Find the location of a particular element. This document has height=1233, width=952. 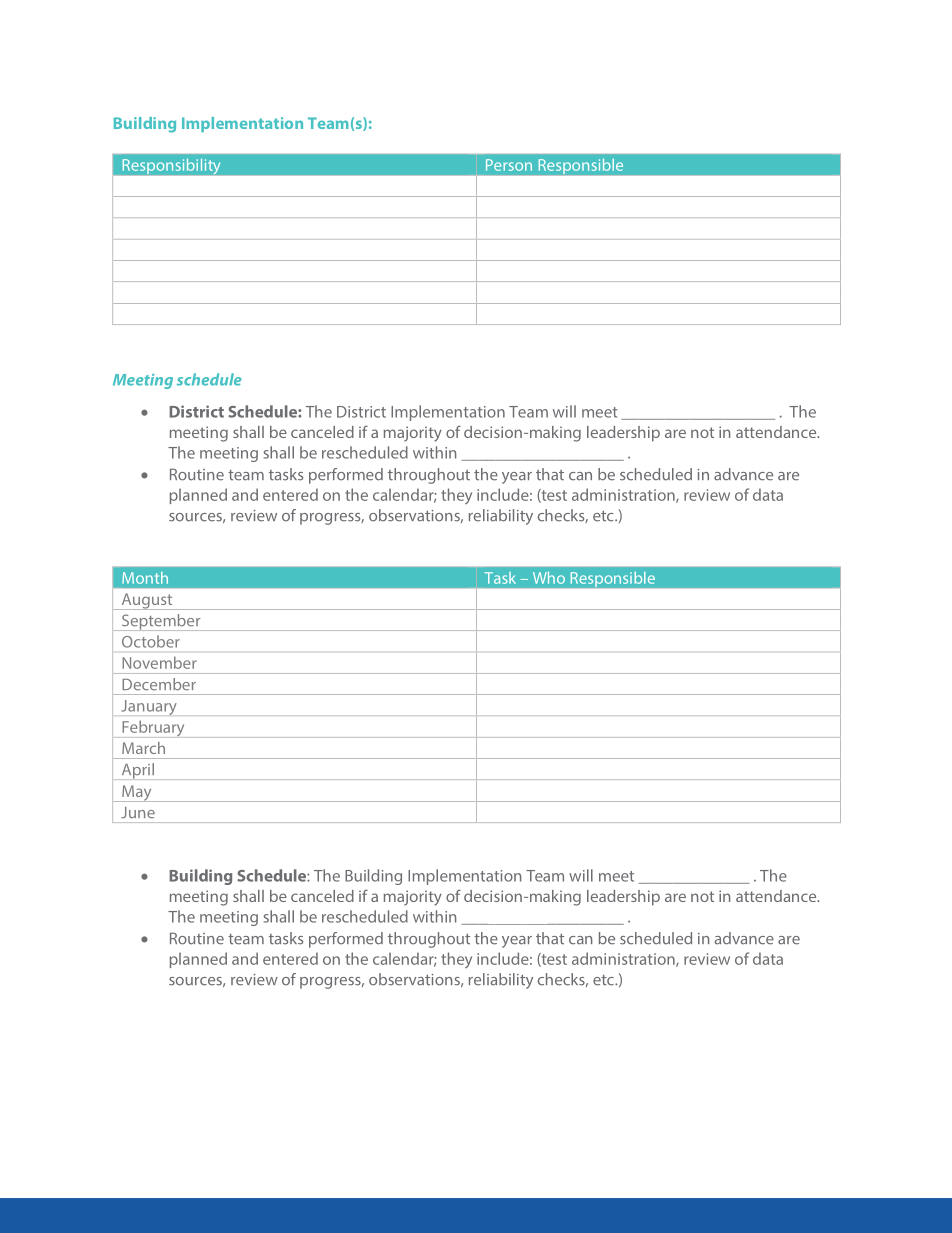

Month is located at coordinates (145, 578).
